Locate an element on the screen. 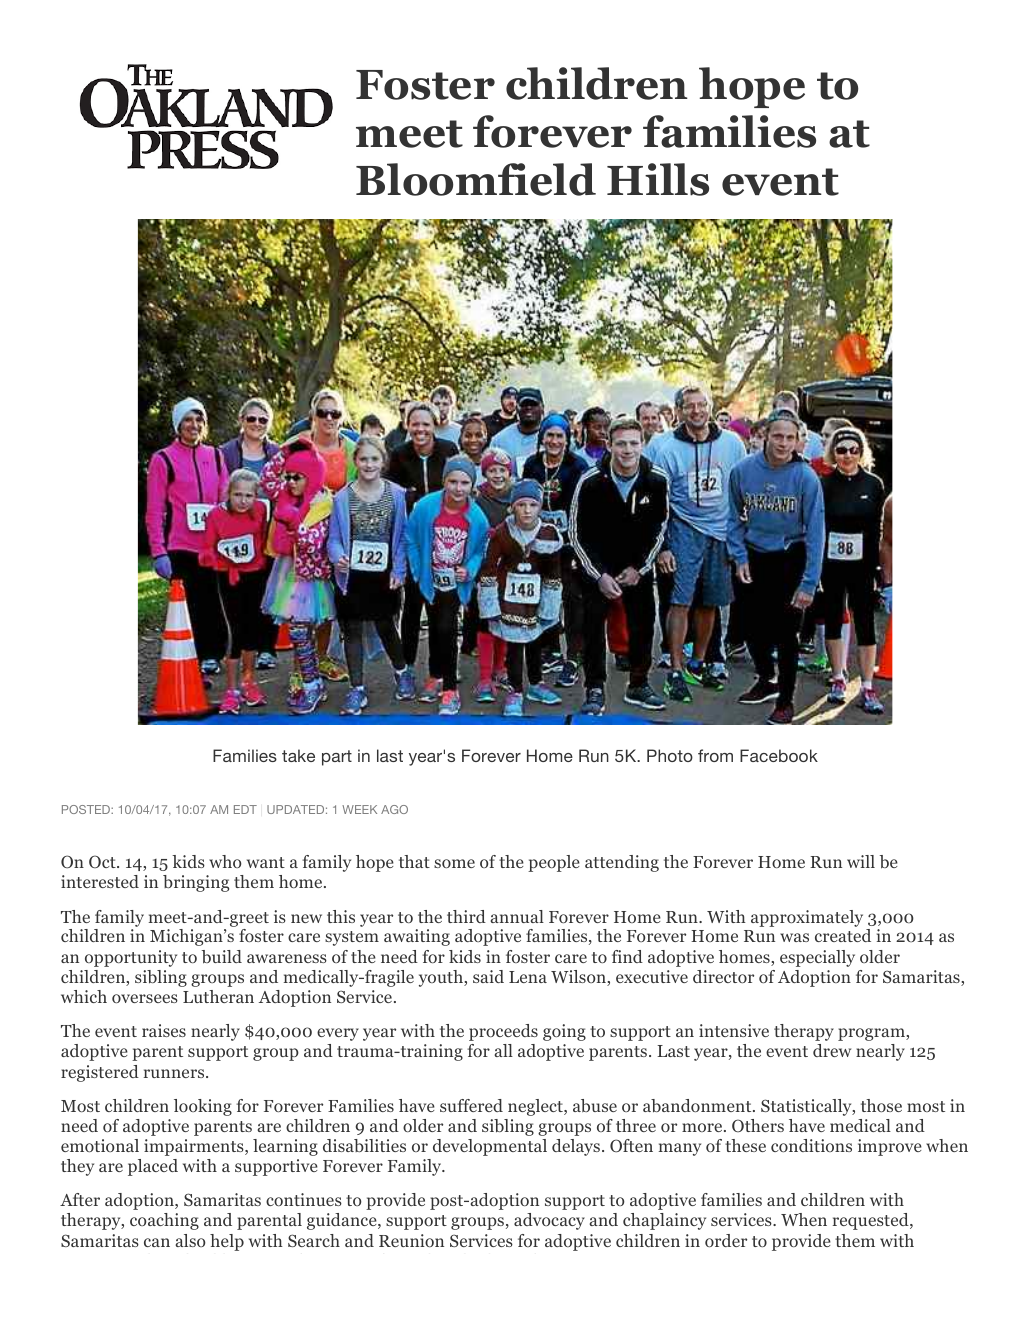 The image size is (1030, 1333). Photo is located at coordinates (670, 755).
